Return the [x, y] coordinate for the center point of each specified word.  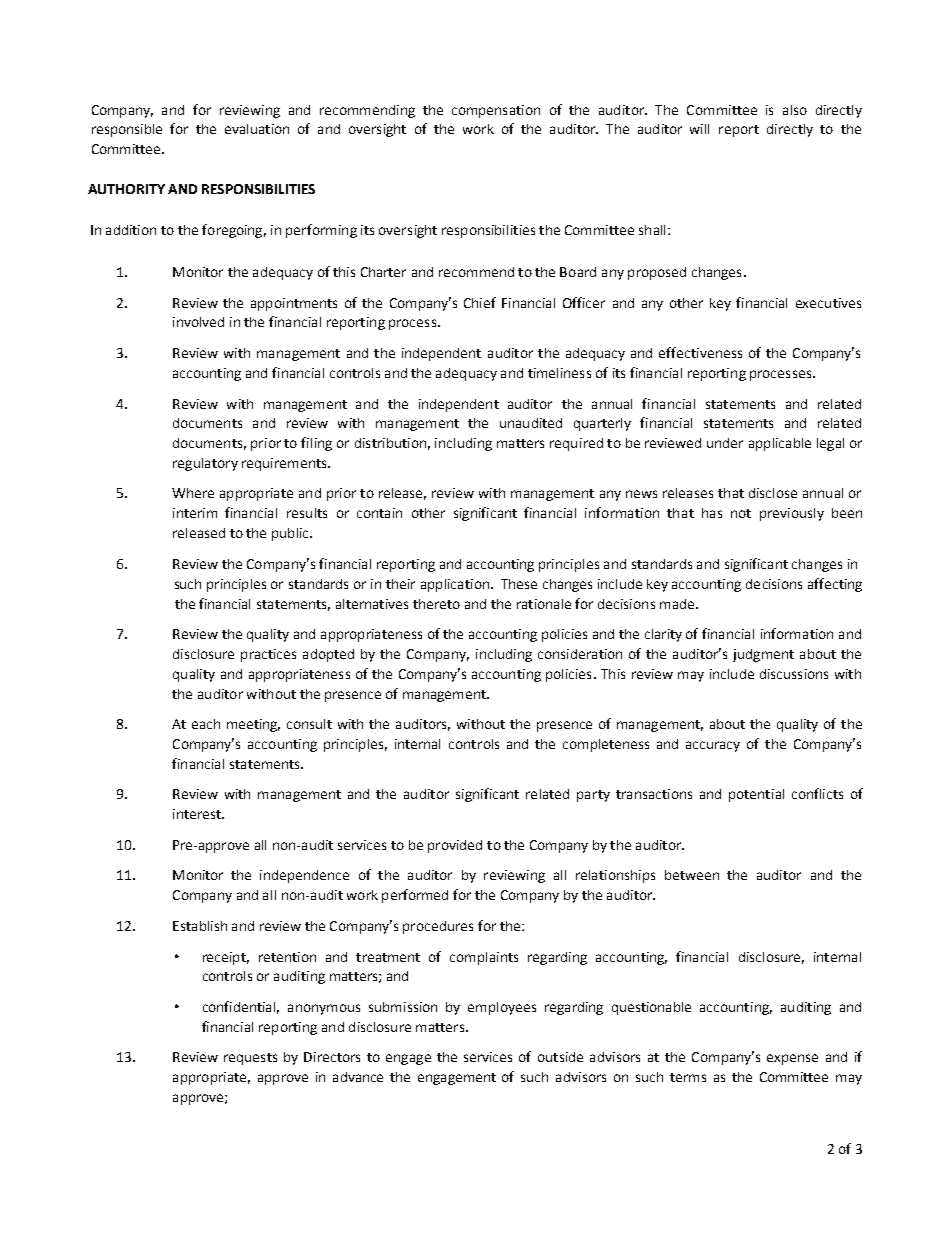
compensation [496, 111]
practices [268, 655]
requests [250, 1059]
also [795, 110]
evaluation [257, 129]
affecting [835, 585]
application [455, 585]
